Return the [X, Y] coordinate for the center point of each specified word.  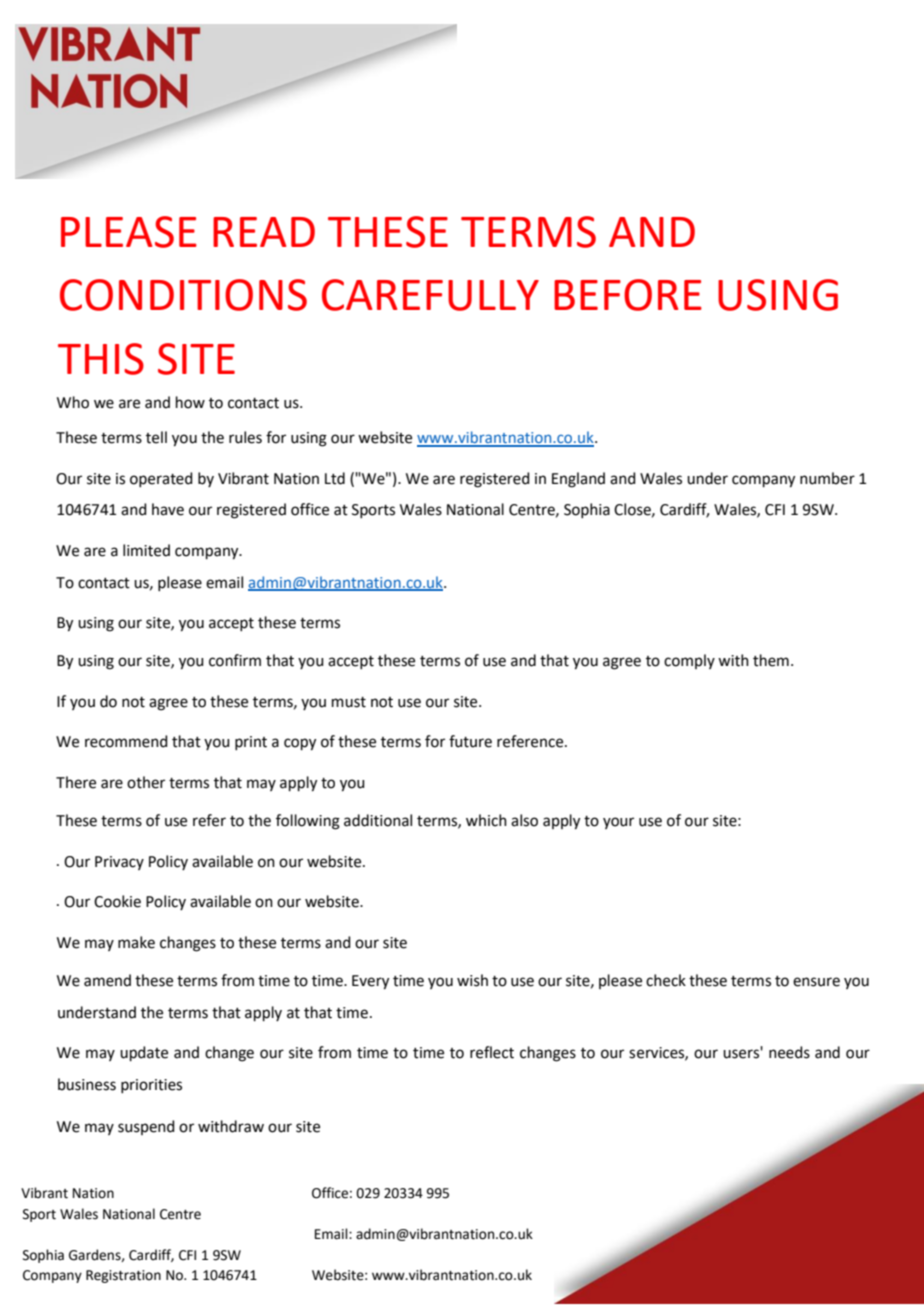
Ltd [335, 478]
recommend [126, 741]
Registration [123, 1276]
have [168, 509]
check [666, 980]
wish [472, 980]
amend [107, 980]
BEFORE [628, 295]
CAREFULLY [430, 295]
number [827, 478]
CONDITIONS [183, 295]
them [771, 660]
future [470, 741]
